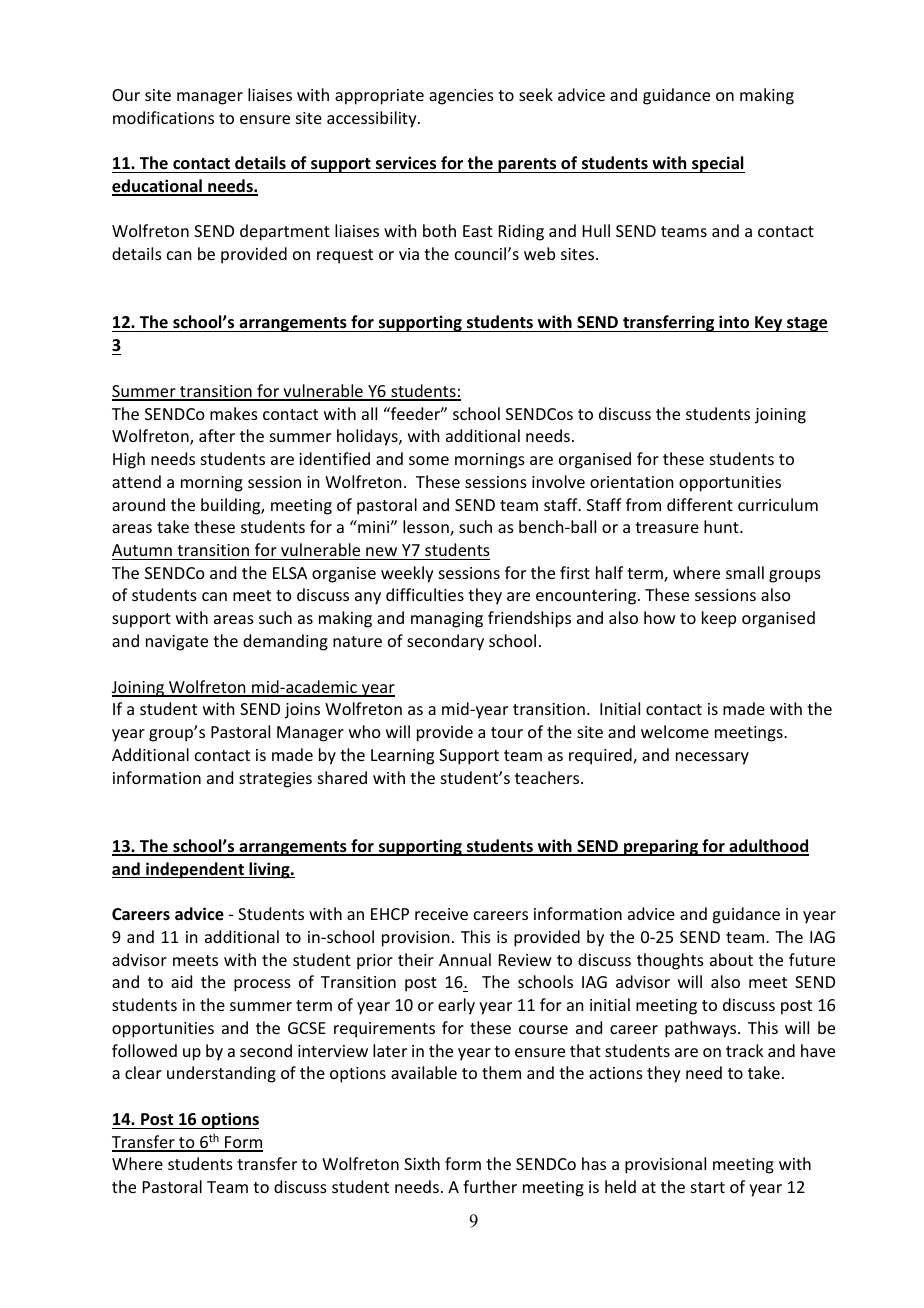  Describe the element at coordinates (548, 777) in the page. I see `teachers` at that location.
